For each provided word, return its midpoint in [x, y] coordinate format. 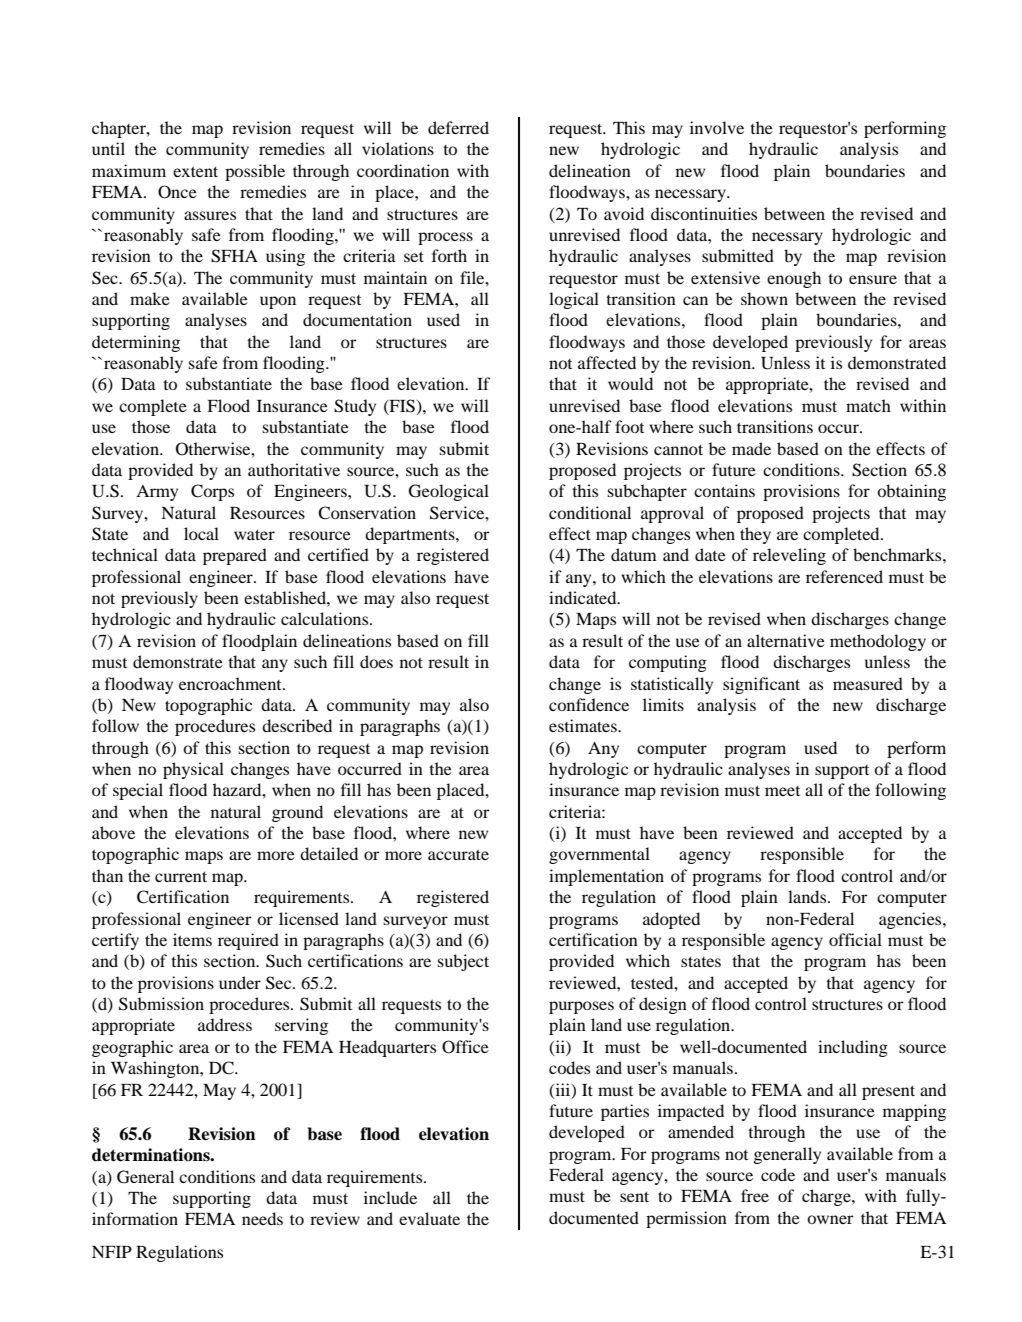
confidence [589, 704]
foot [629, 426]
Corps [212, 492]
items [192, 939]
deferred [458, 127]
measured [868, 683]
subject [463, 962]
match [868, 405]
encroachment [231, 683]
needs [262, 1218]
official [855, 939]
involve [717, 127]
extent [195, 172]
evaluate [429, 1218]
